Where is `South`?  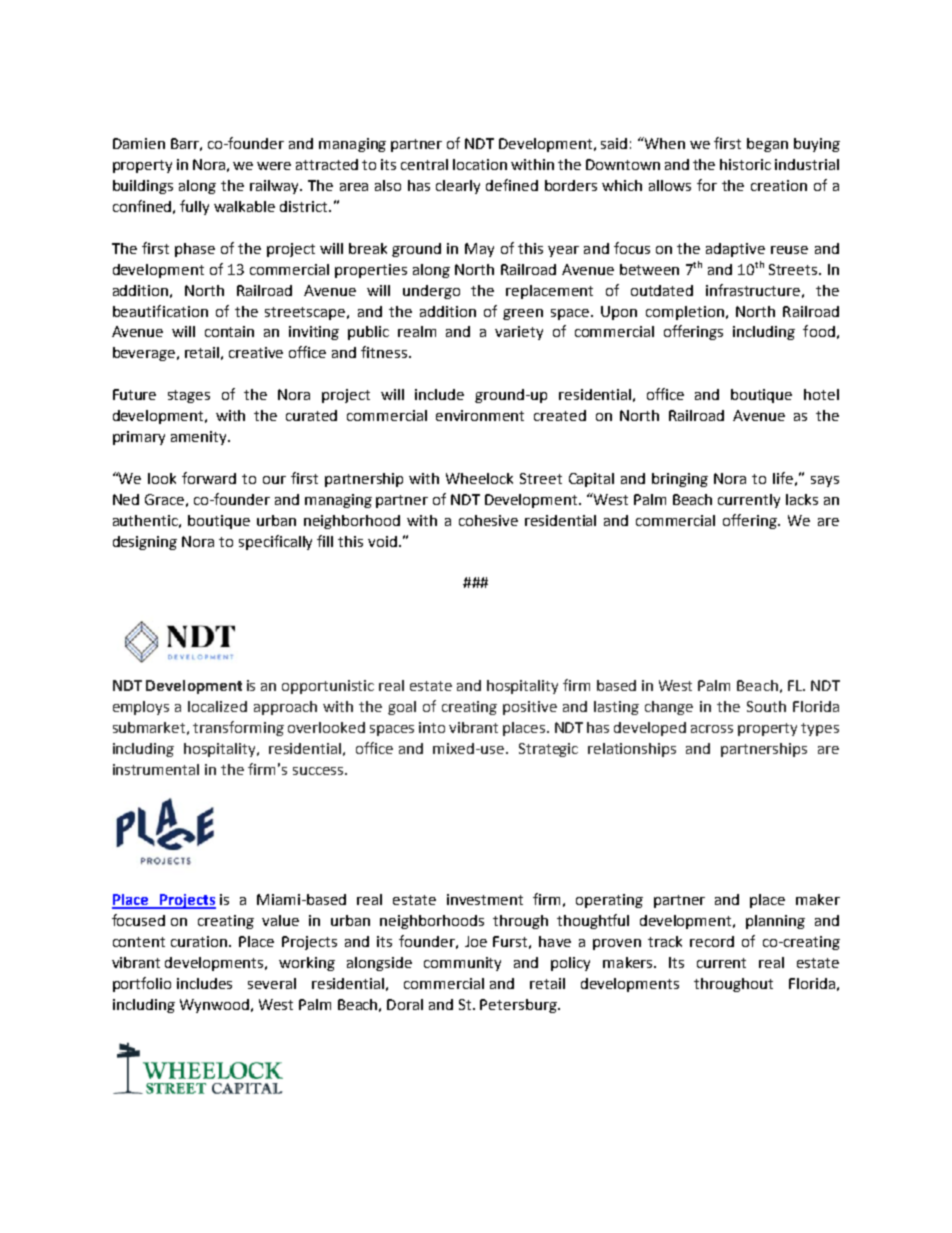 South is located at coordinates (766, 706).
